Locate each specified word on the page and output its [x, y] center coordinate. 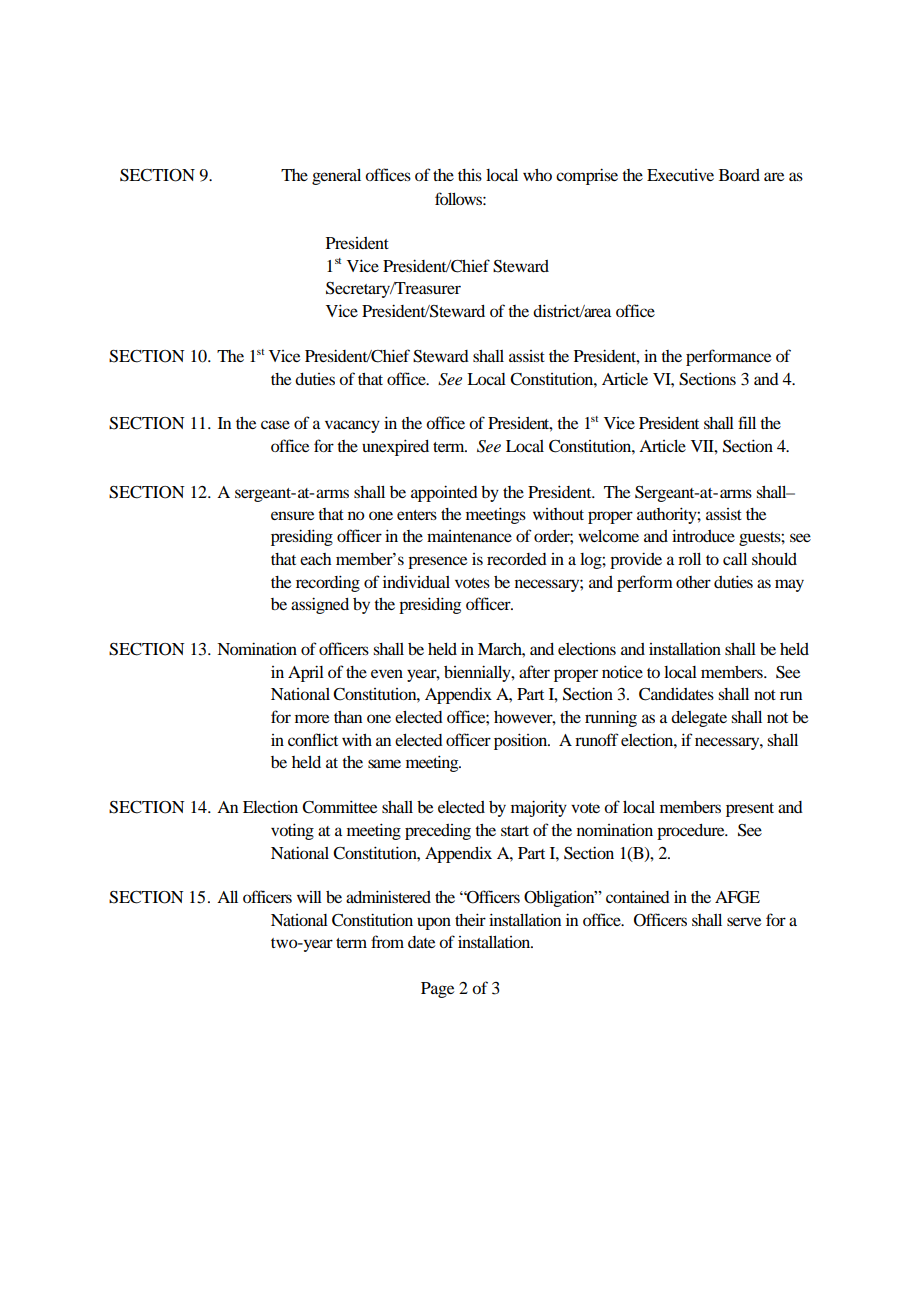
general [336, 177]
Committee [339, 807]
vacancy [352, 426]
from [387, 941]
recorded [517, 559]
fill [747, 422]
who [537, 175]
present [750, 810]
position [522, 741]
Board [739, 175]
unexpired [395, 447]
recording [328, 583]
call [735, 559]
